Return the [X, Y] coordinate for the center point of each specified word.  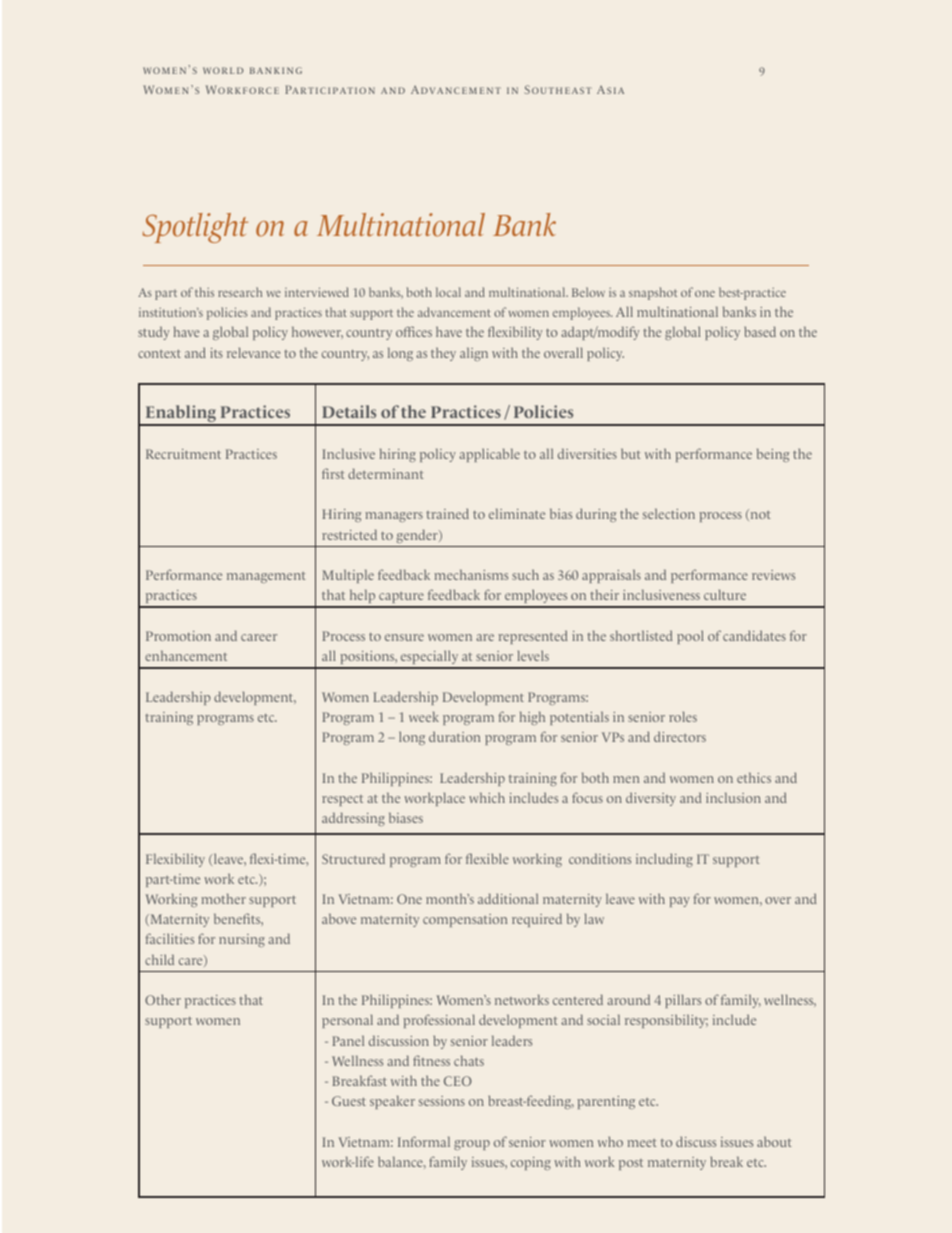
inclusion [733, 798]
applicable [489, 455]
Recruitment [183, 454]
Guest [349, 1101]
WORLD [223, 70]
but [631, 453]
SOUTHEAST [558, 89]
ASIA [610, 89]
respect [342, 800]
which [487, 797]
